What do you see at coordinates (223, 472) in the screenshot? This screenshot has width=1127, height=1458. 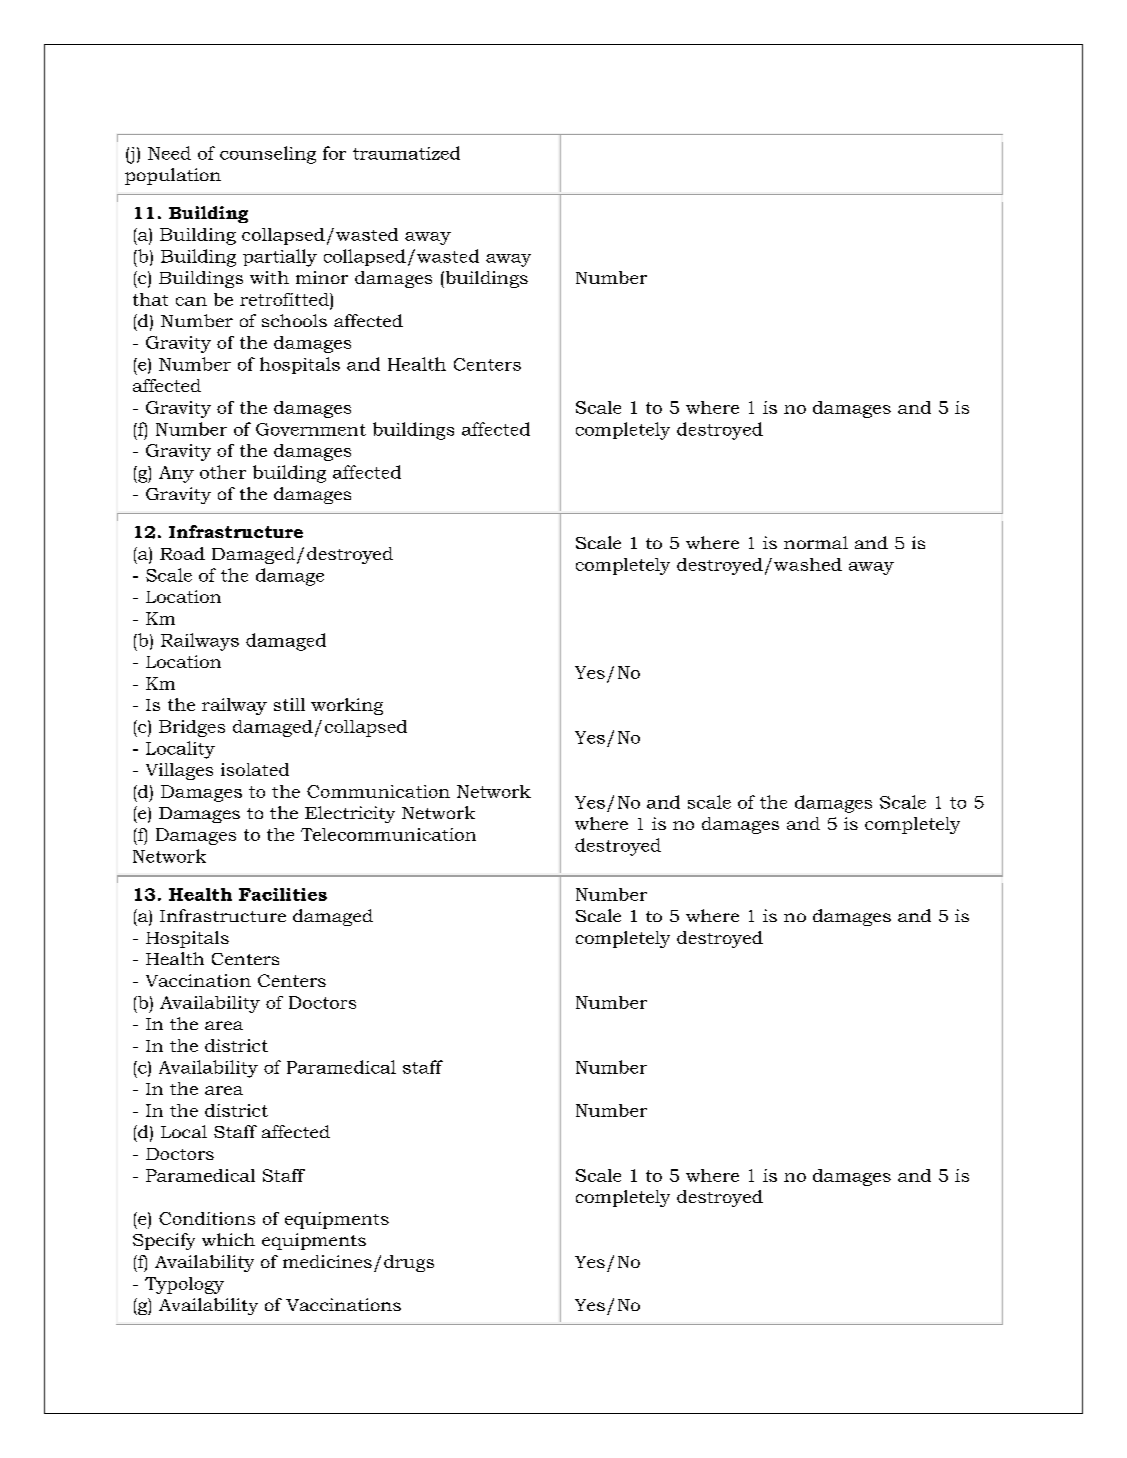 I see `other` at bounding box center [223, 472].
